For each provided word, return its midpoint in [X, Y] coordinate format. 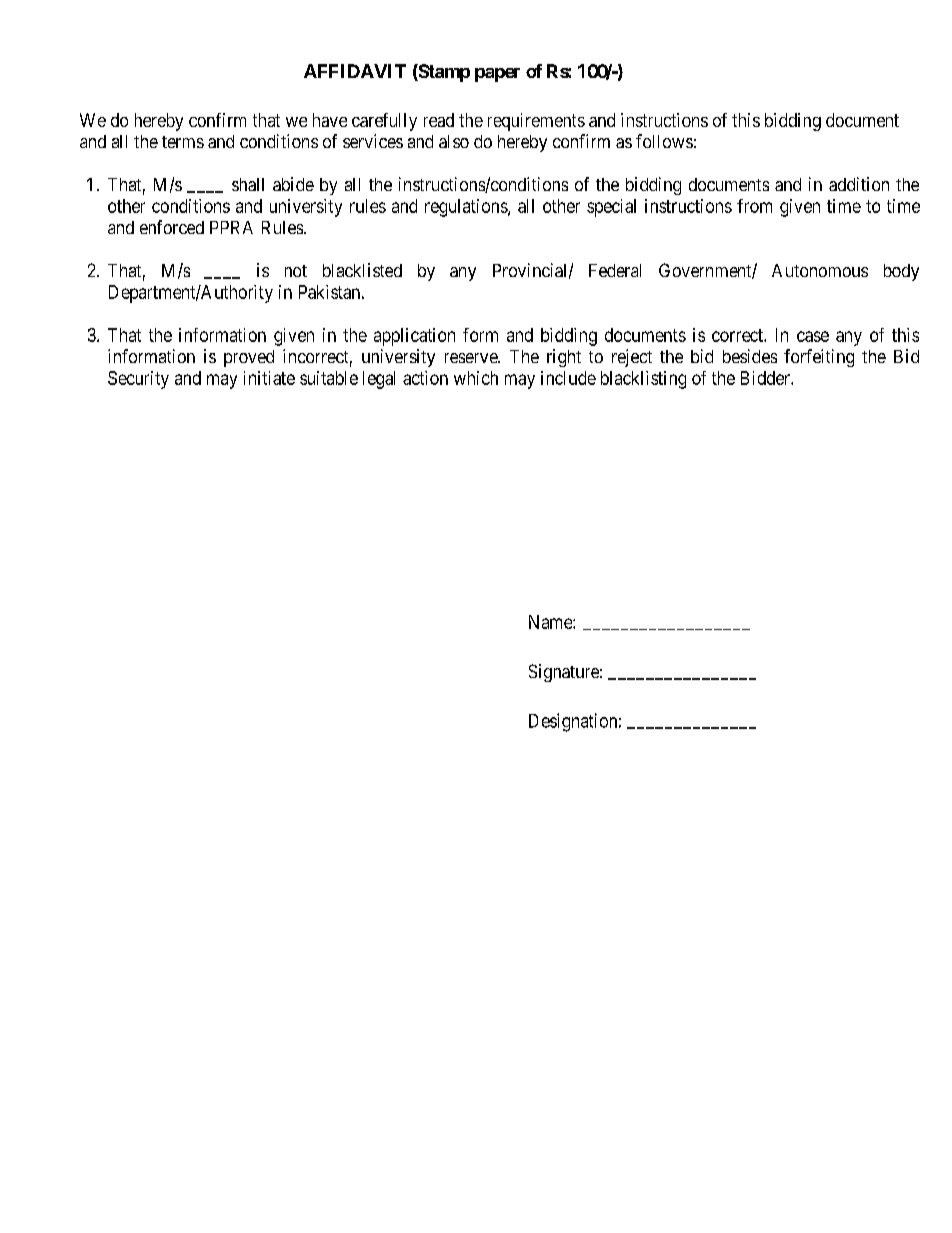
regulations [467, 208]
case [813, 336]
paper [497, 75]
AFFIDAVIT [355, 71]
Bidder [766, 378]
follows [664, 141]
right [564, 358]
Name [551, 622]
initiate [269, 378]
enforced [172, 227]
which [476, 378]
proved [249, 358]
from [754, 206]
